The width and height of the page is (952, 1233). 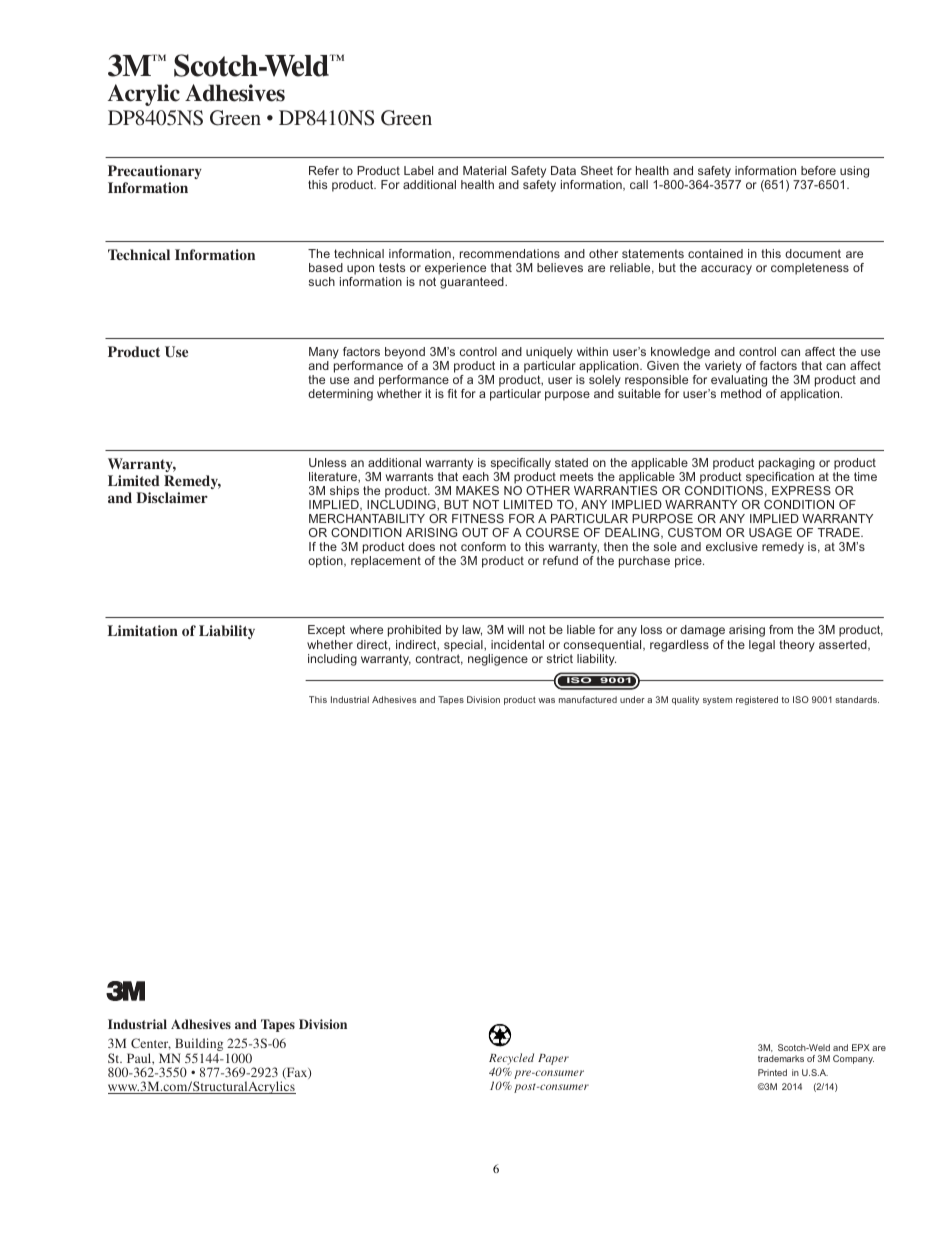 I want to click on was, so click(x=546, y=700).
